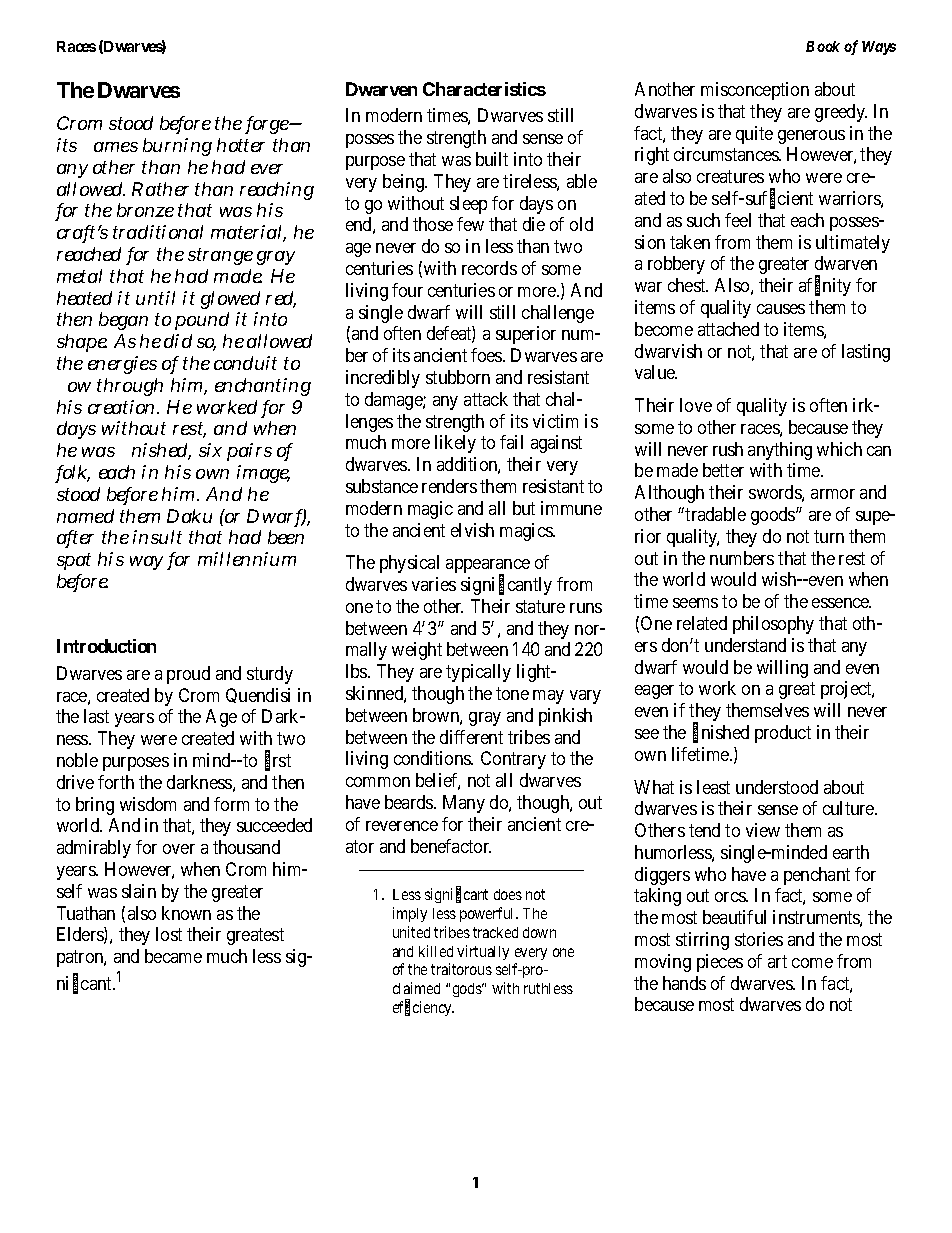 The width and height of the document is (952, 1233). Describe the element at coordinates (745, 645) in the document. I see `understand` at that location.
